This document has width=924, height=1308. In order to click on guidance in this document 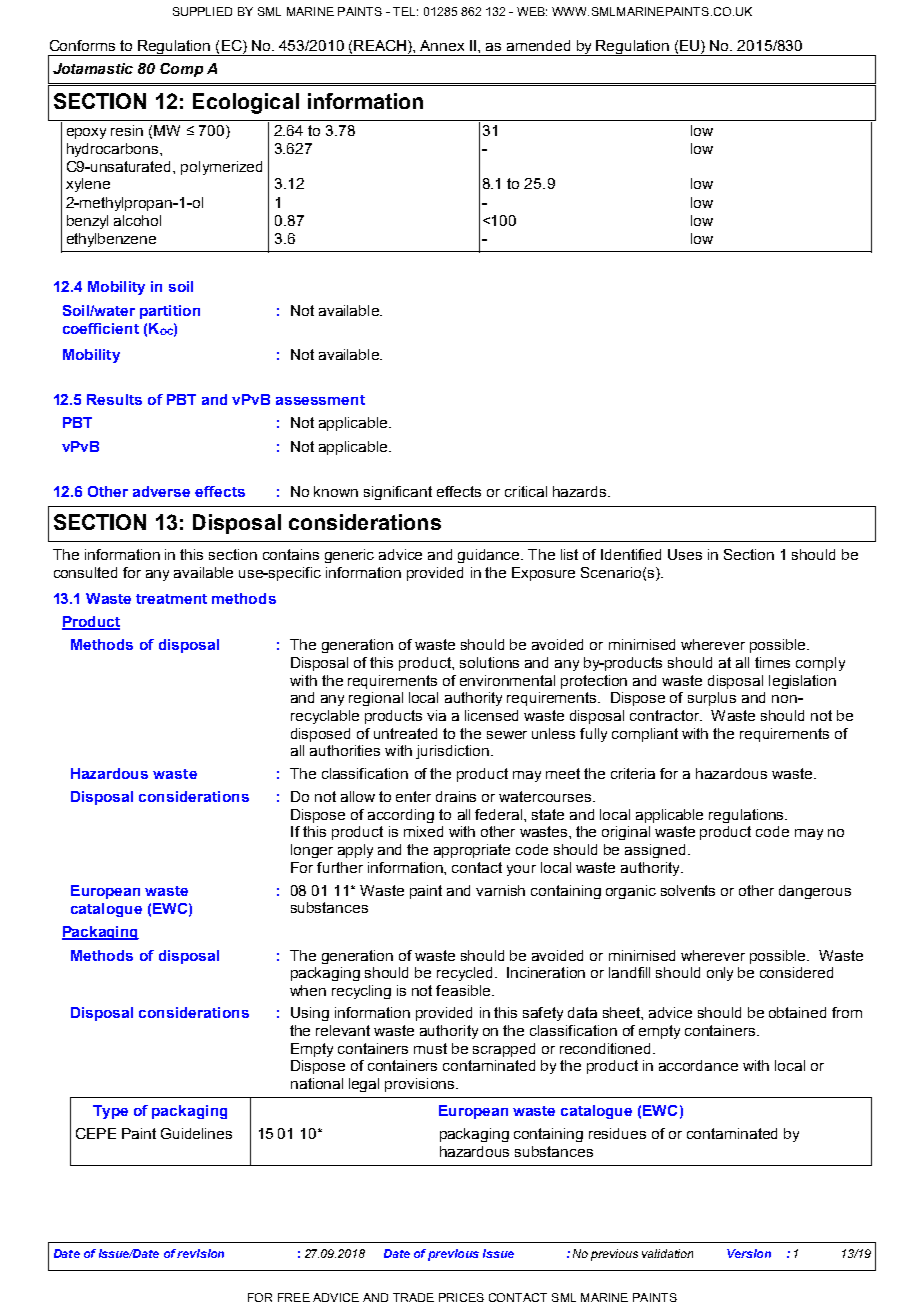, I will do `click(490, 556)`.
